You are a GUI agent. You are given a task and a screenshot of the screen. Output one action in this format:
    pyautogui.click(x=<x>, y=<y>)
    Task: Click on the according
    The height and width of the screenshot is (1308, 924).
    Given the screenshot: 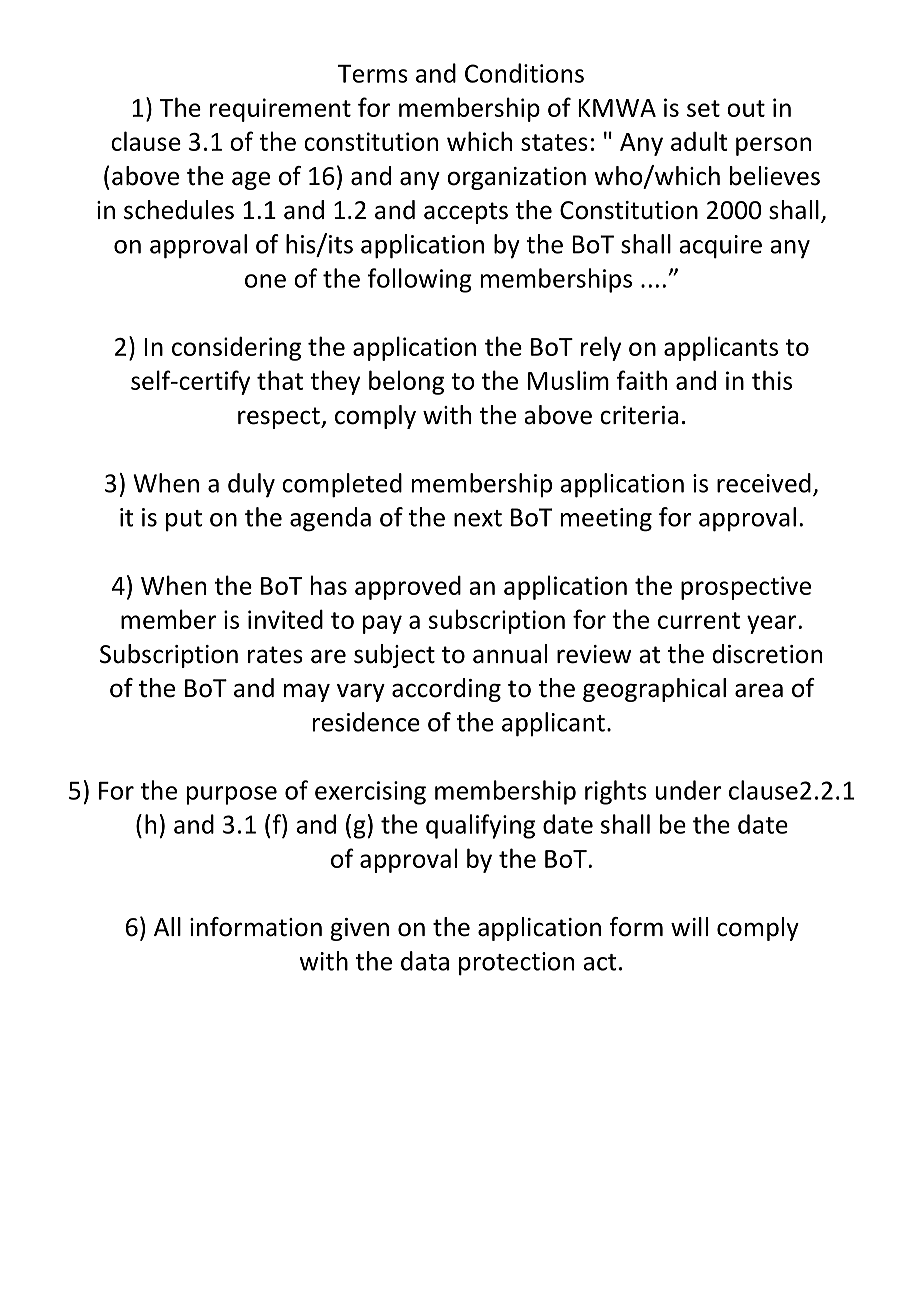 What is the action you would take?
    pyautogui.click(x=446, y=690)
